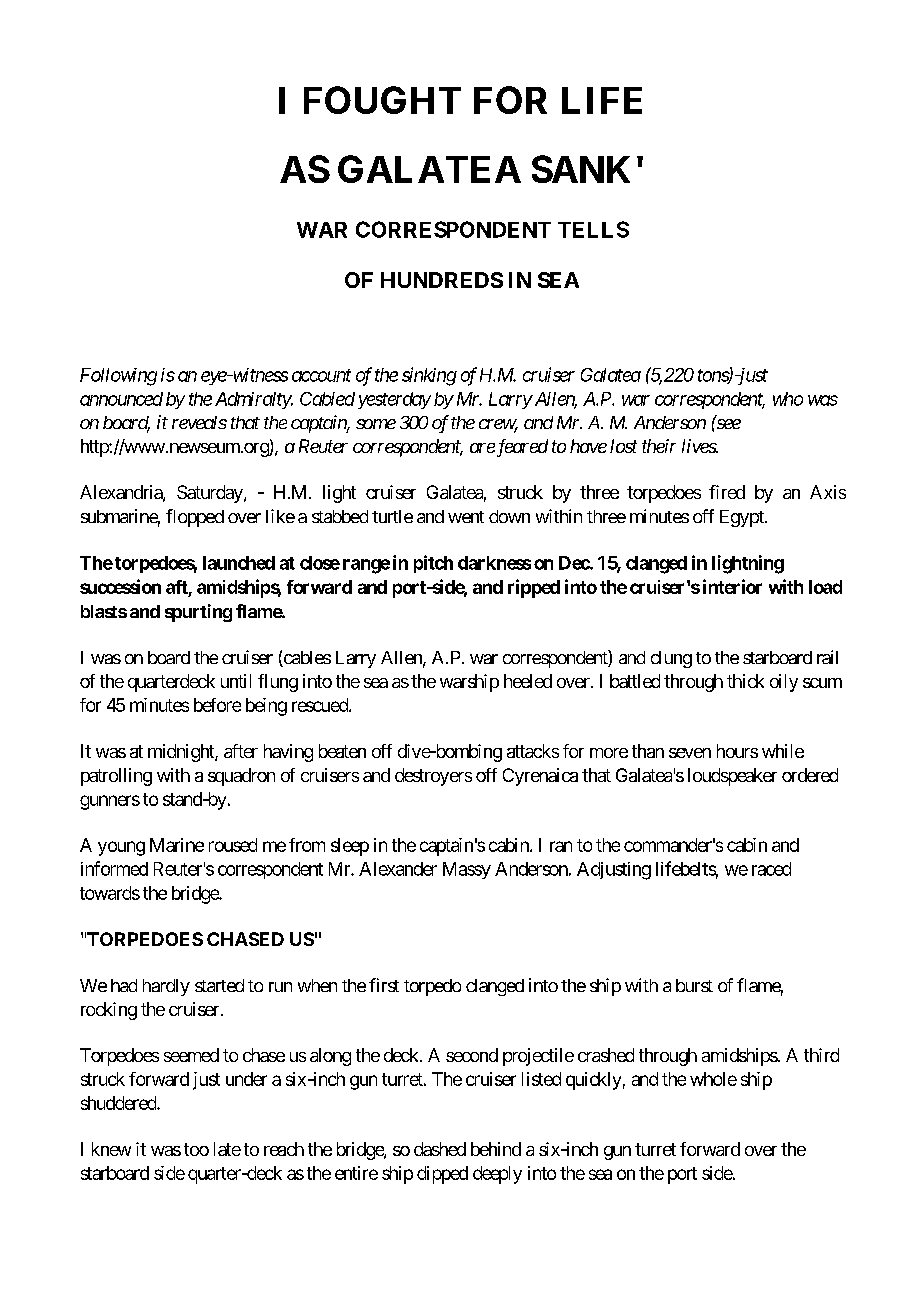  Describe the element at coordinates (233, 845) in the screenshot. I see `roused` at that location.
